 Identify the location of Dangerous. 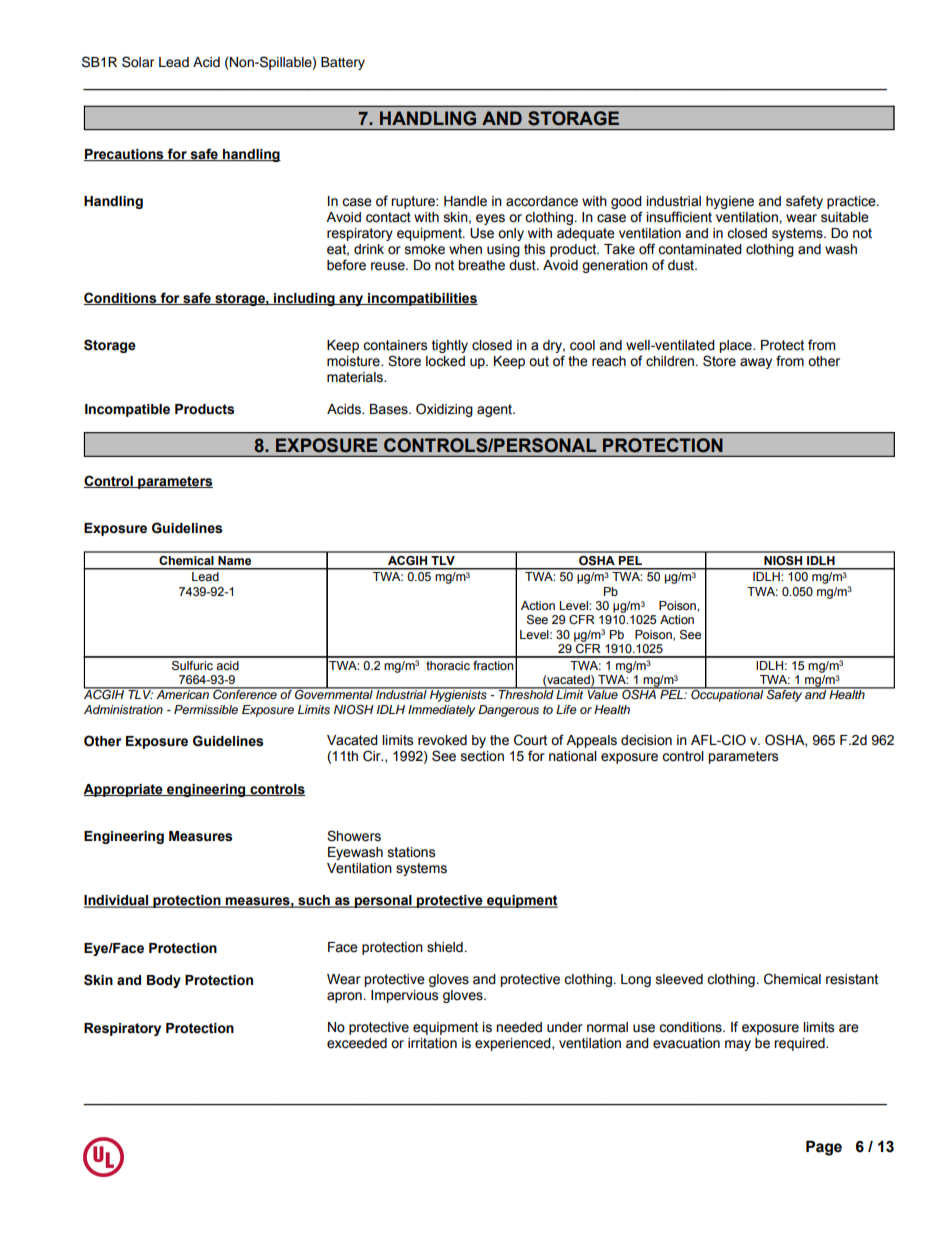
(508, 711).
